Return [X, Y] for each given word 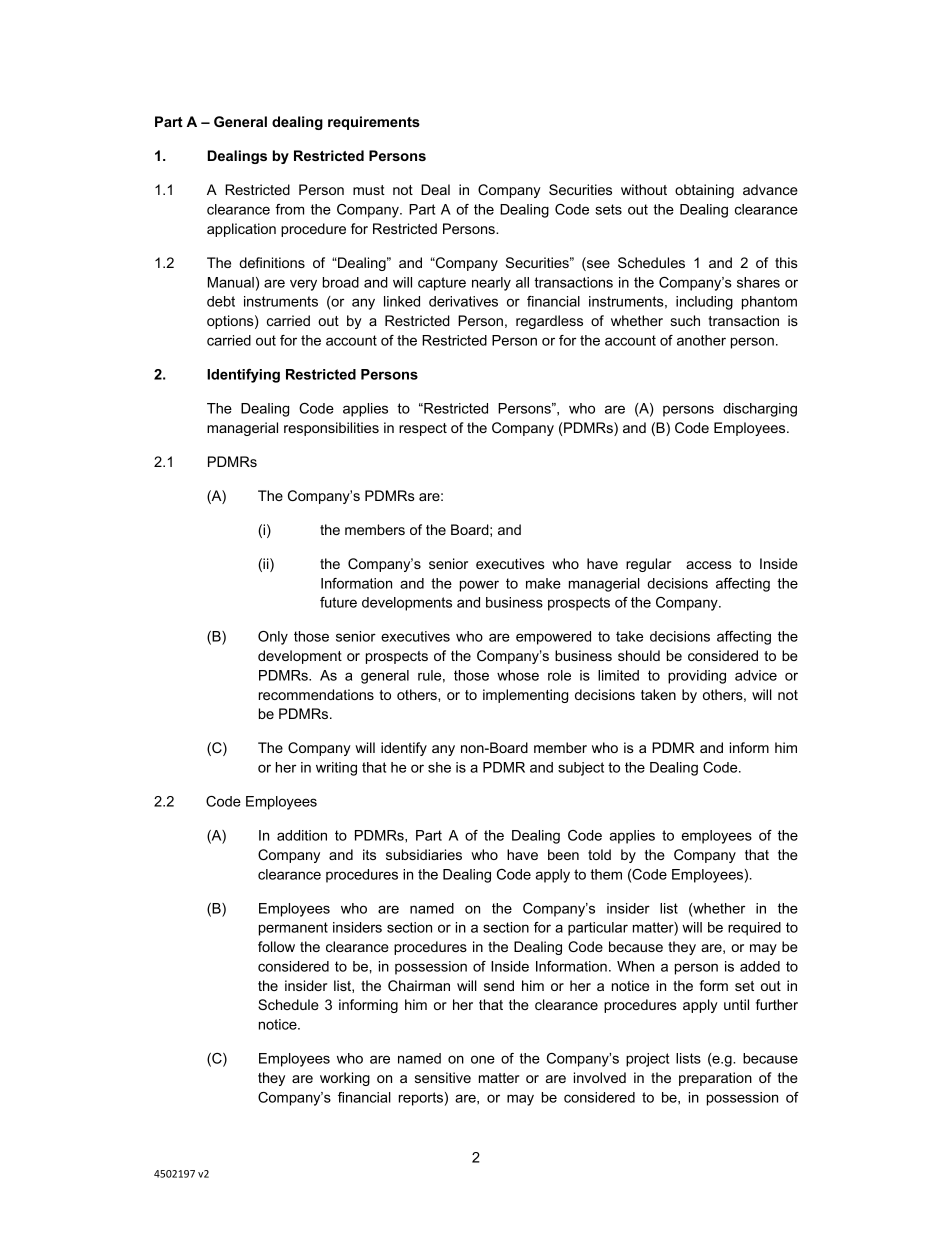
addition [302, 835]
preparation [715, 1079]
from [289, 209]
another [701, 340]
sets [608, 209]
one [483, 1059]
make [543, 583]
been [563, 854]
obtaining [704, 191]
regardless [549, 322]
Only [273, 638]
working [345, 1079]
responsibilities [331, 429]
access [709, 565]
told [599, 854]
